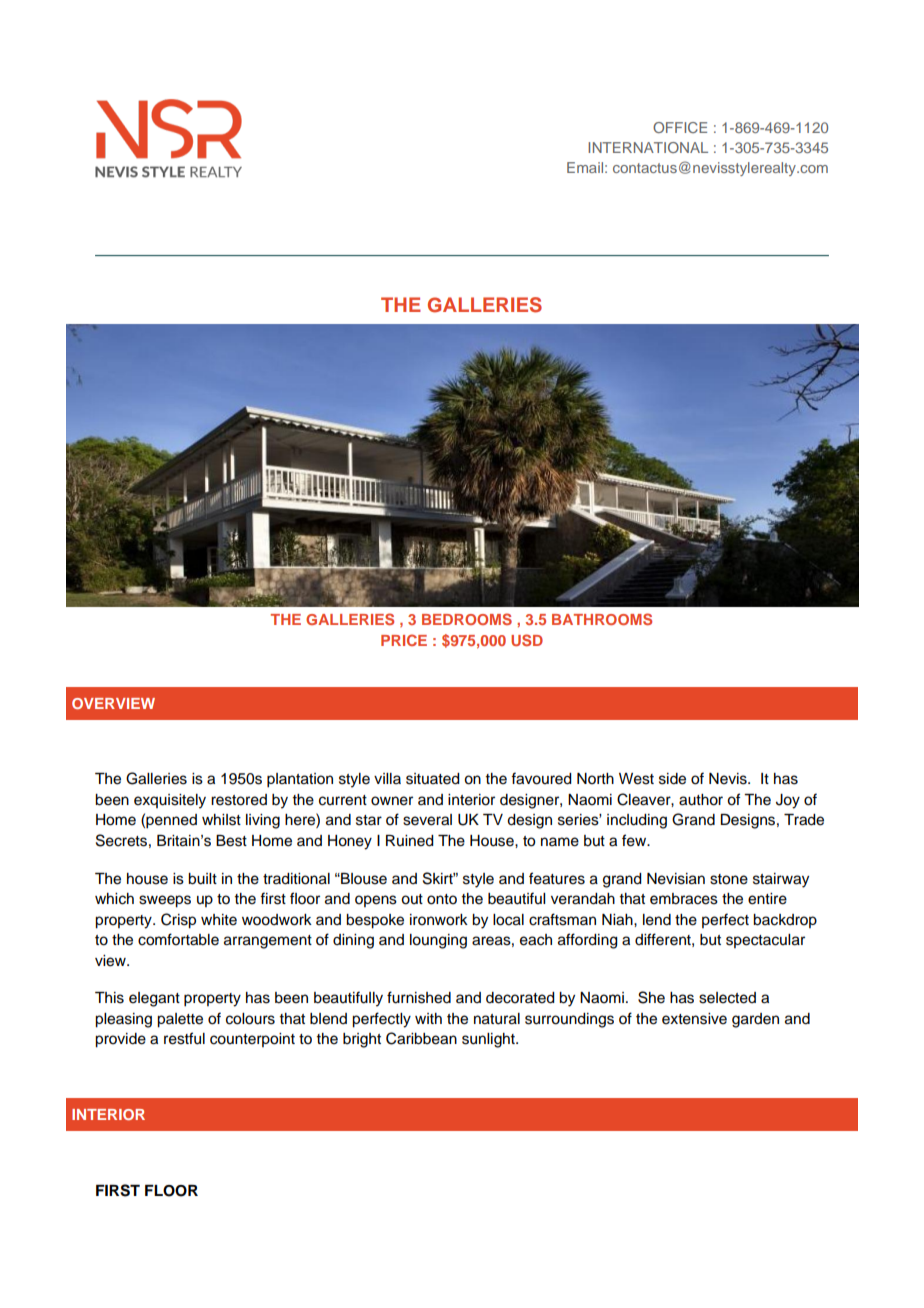 The height and width of the screenshot is (1308, 924). What do you see at coordinates (527, 640) in the screenshot?
I see `USD` at bounding box center [527, 640].
